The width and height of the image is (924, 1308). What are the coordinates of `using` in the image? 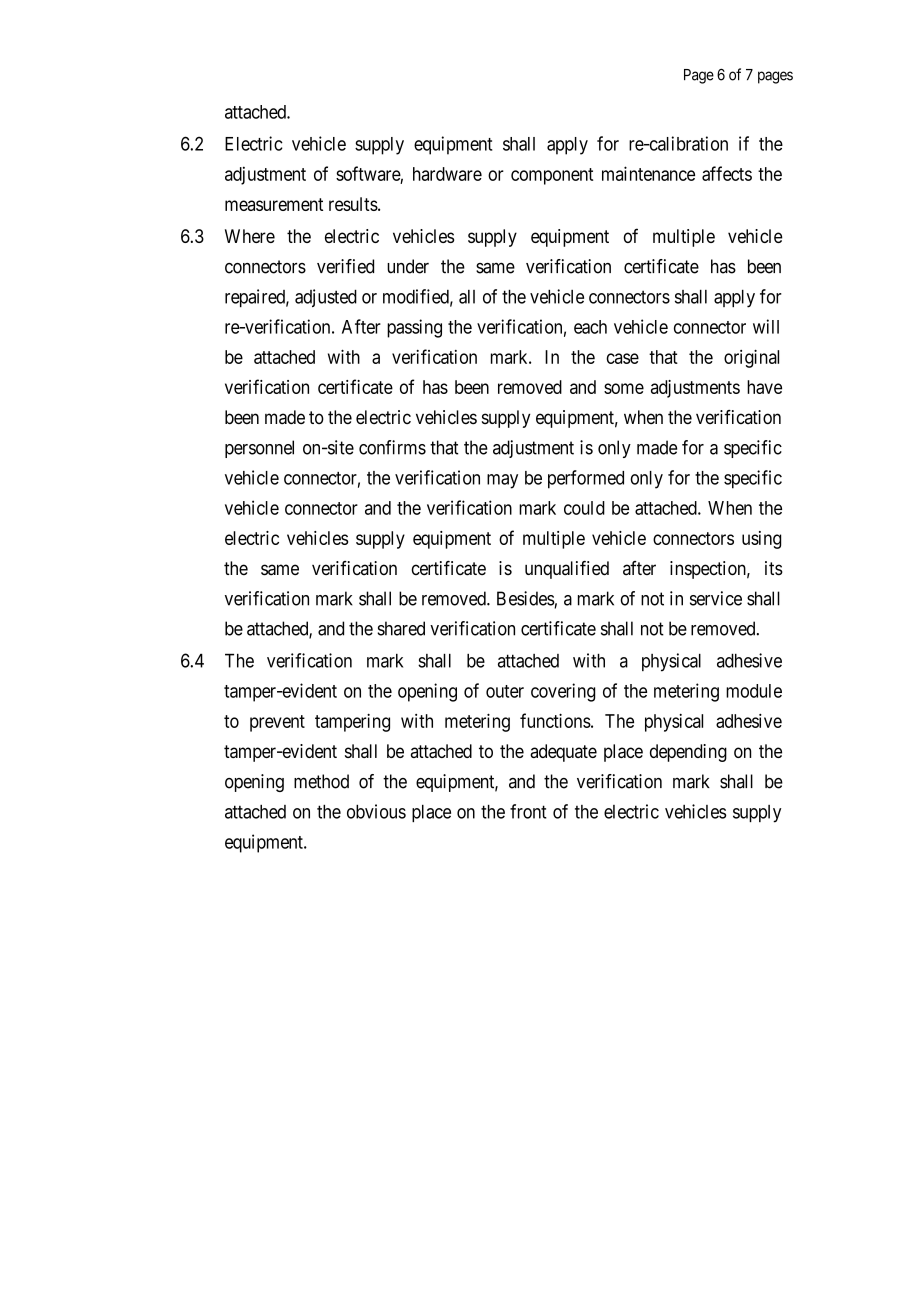 It's located at (761, 540).
